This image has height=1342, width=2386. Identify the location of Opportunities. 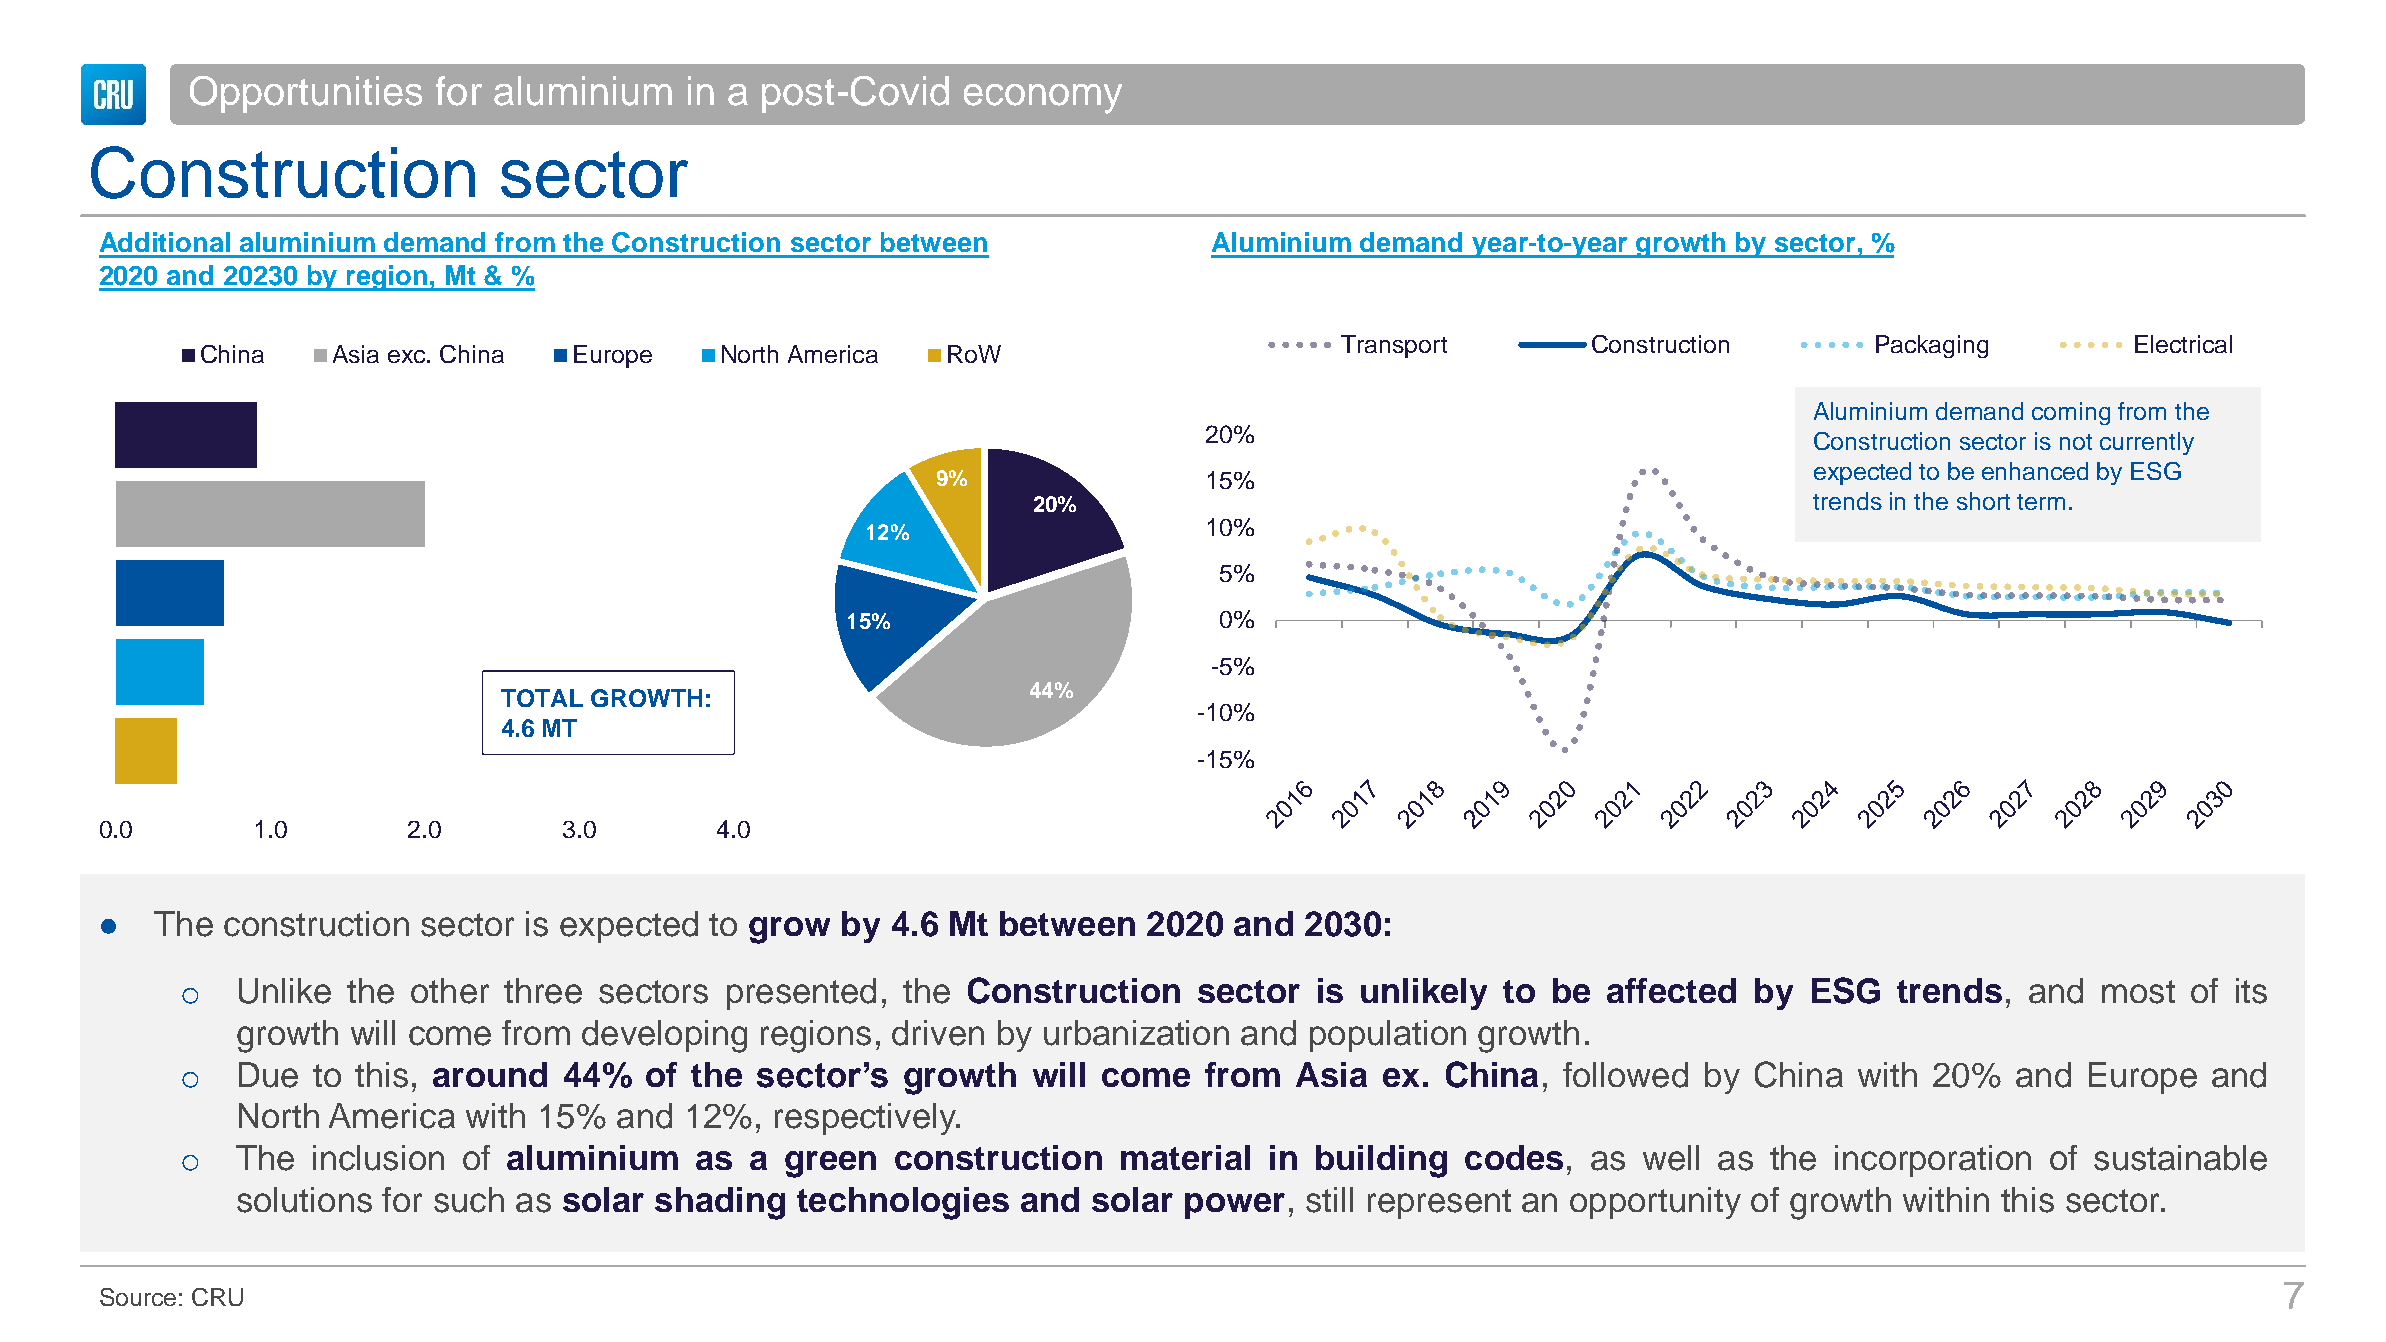
(306, 94).
